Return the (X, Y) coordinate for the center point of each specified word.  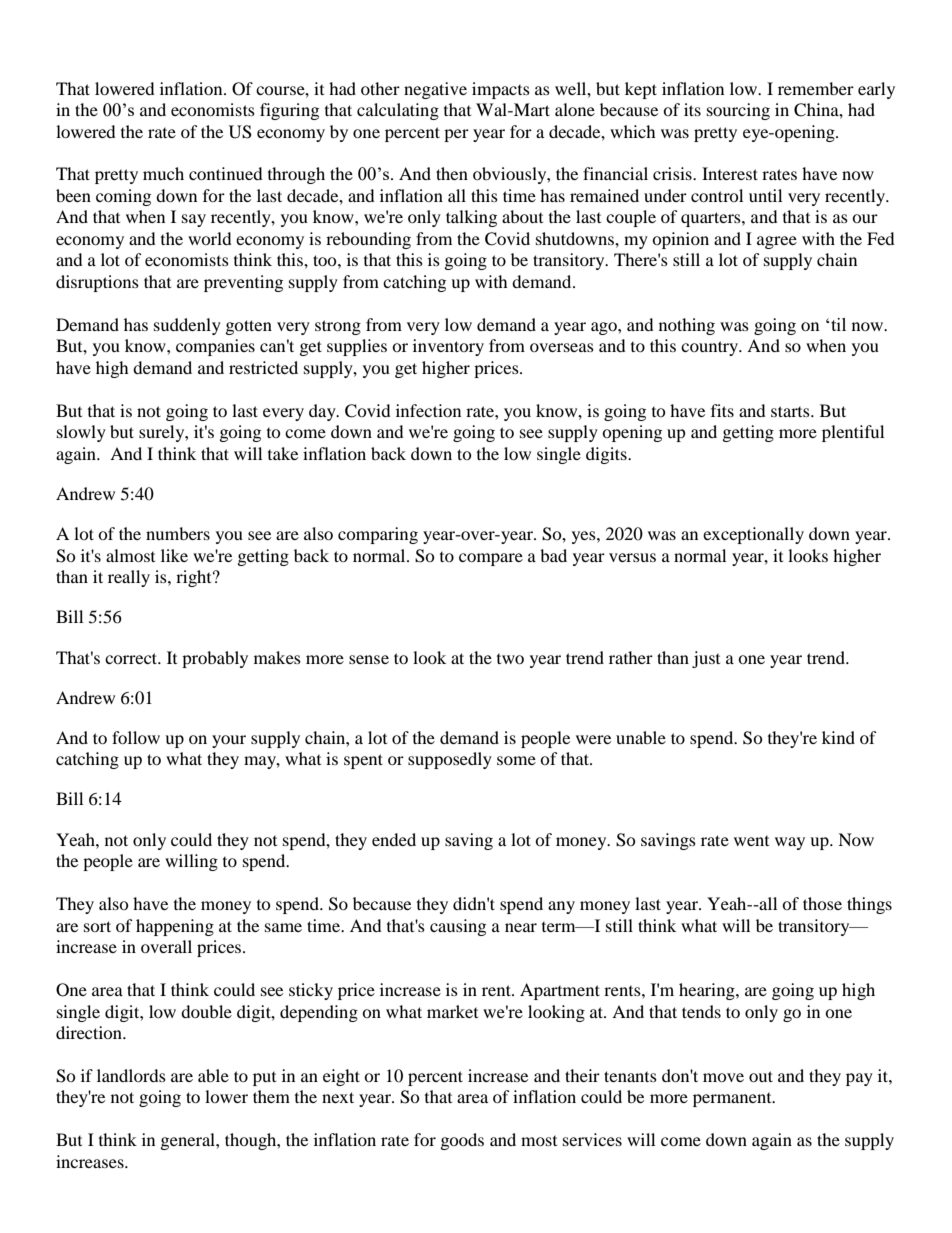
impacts (501, 90)
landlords (131, 1075)
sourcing (738, 111)
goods (462, 1141)
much (163, 173)
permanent (733, 1100)
